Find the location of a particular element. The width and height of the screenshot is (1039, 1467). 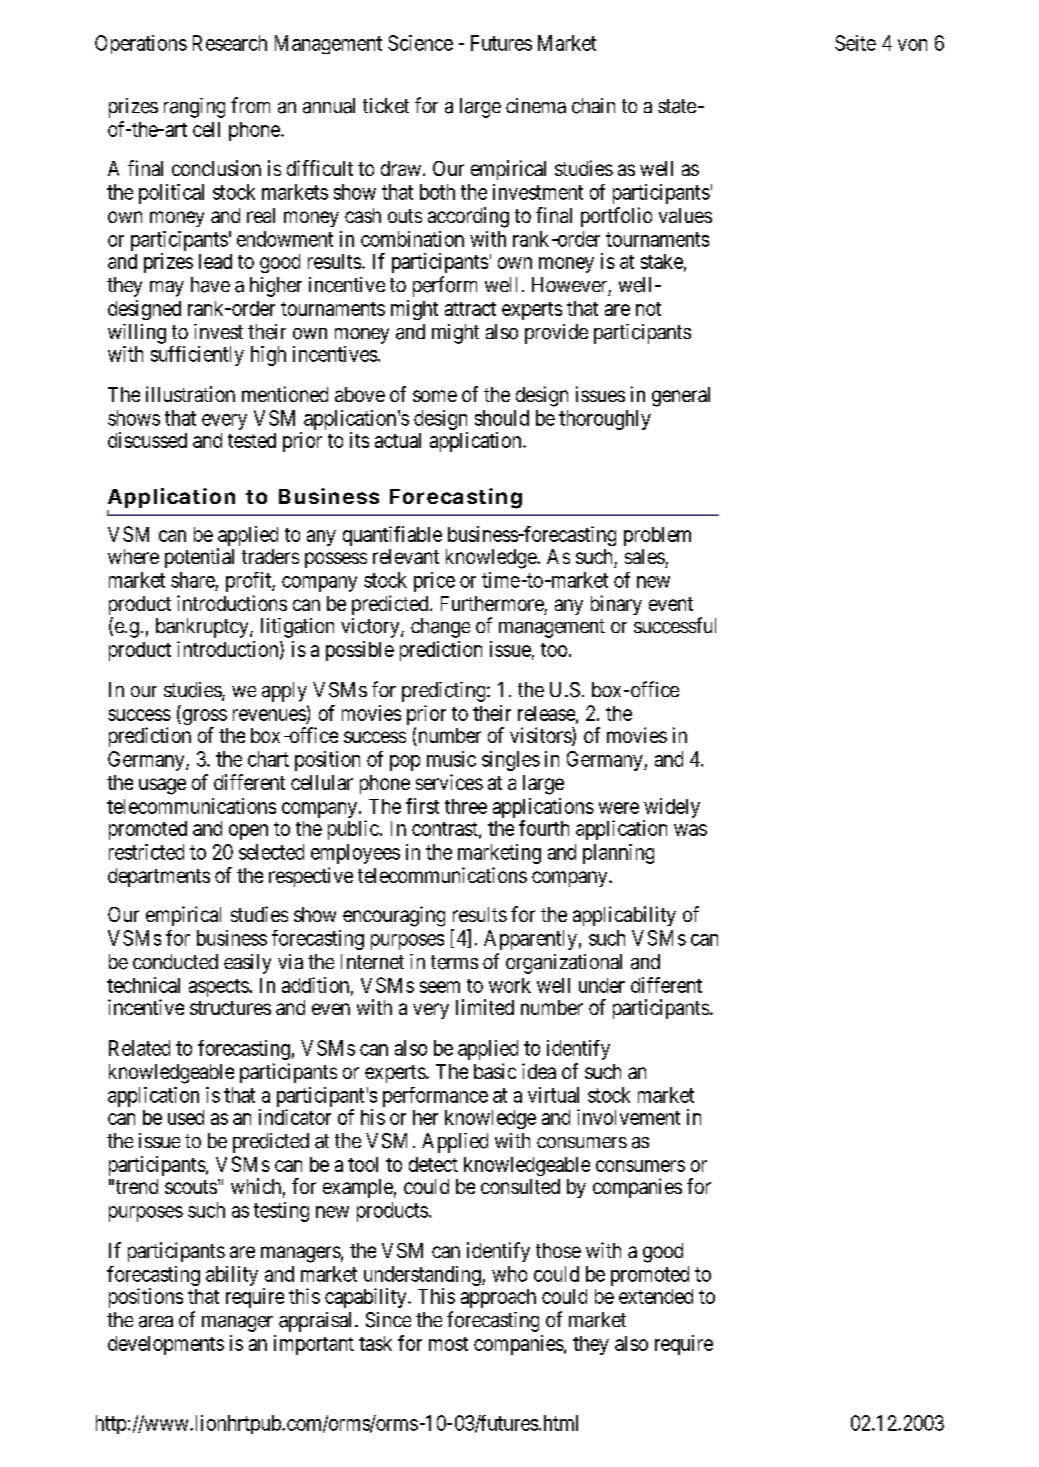

area is located at coordinates (156, 1322).
